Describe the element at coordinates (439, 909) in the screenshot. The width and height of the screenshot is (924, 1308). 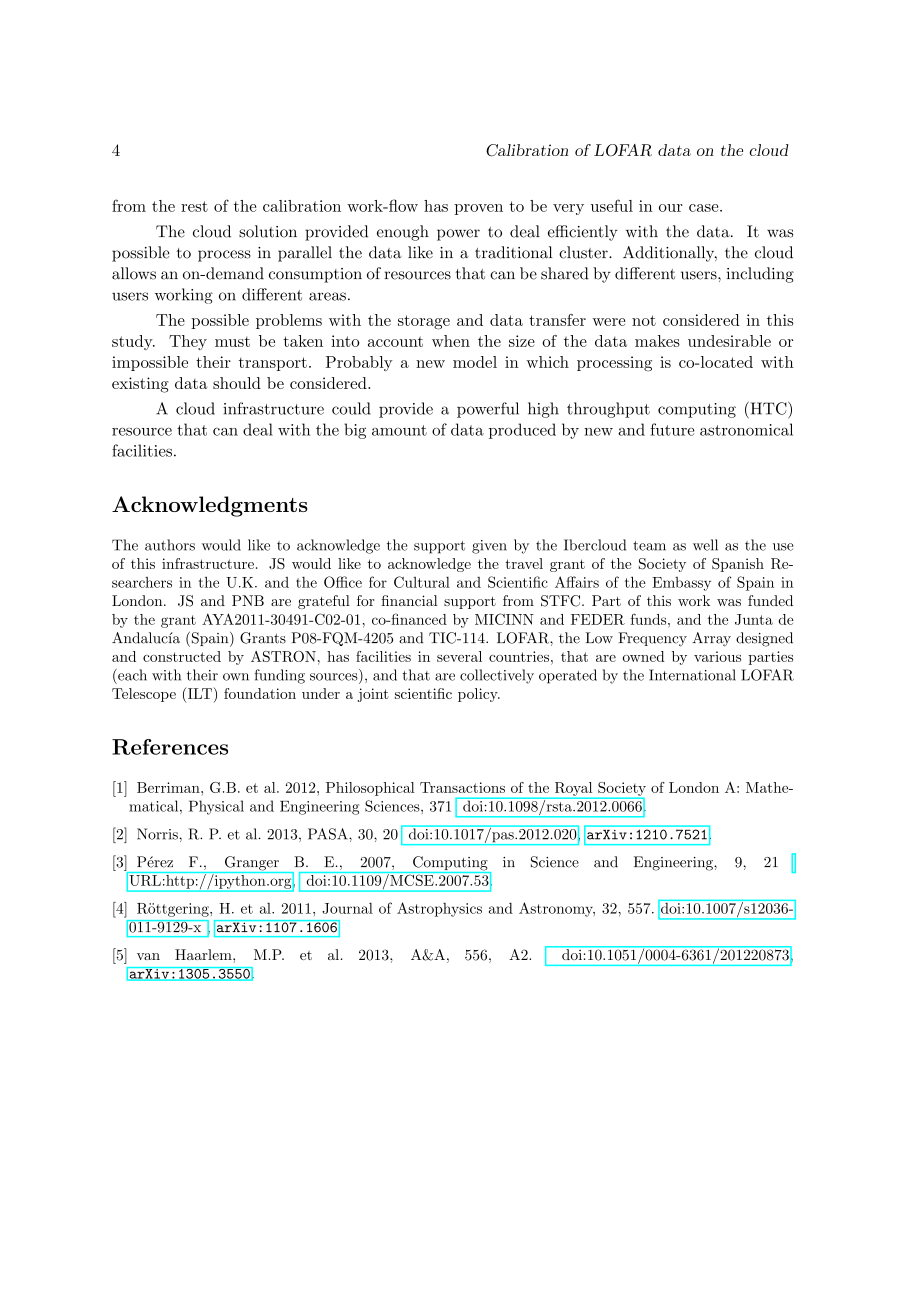
I see `Astrophysics` at that location.
